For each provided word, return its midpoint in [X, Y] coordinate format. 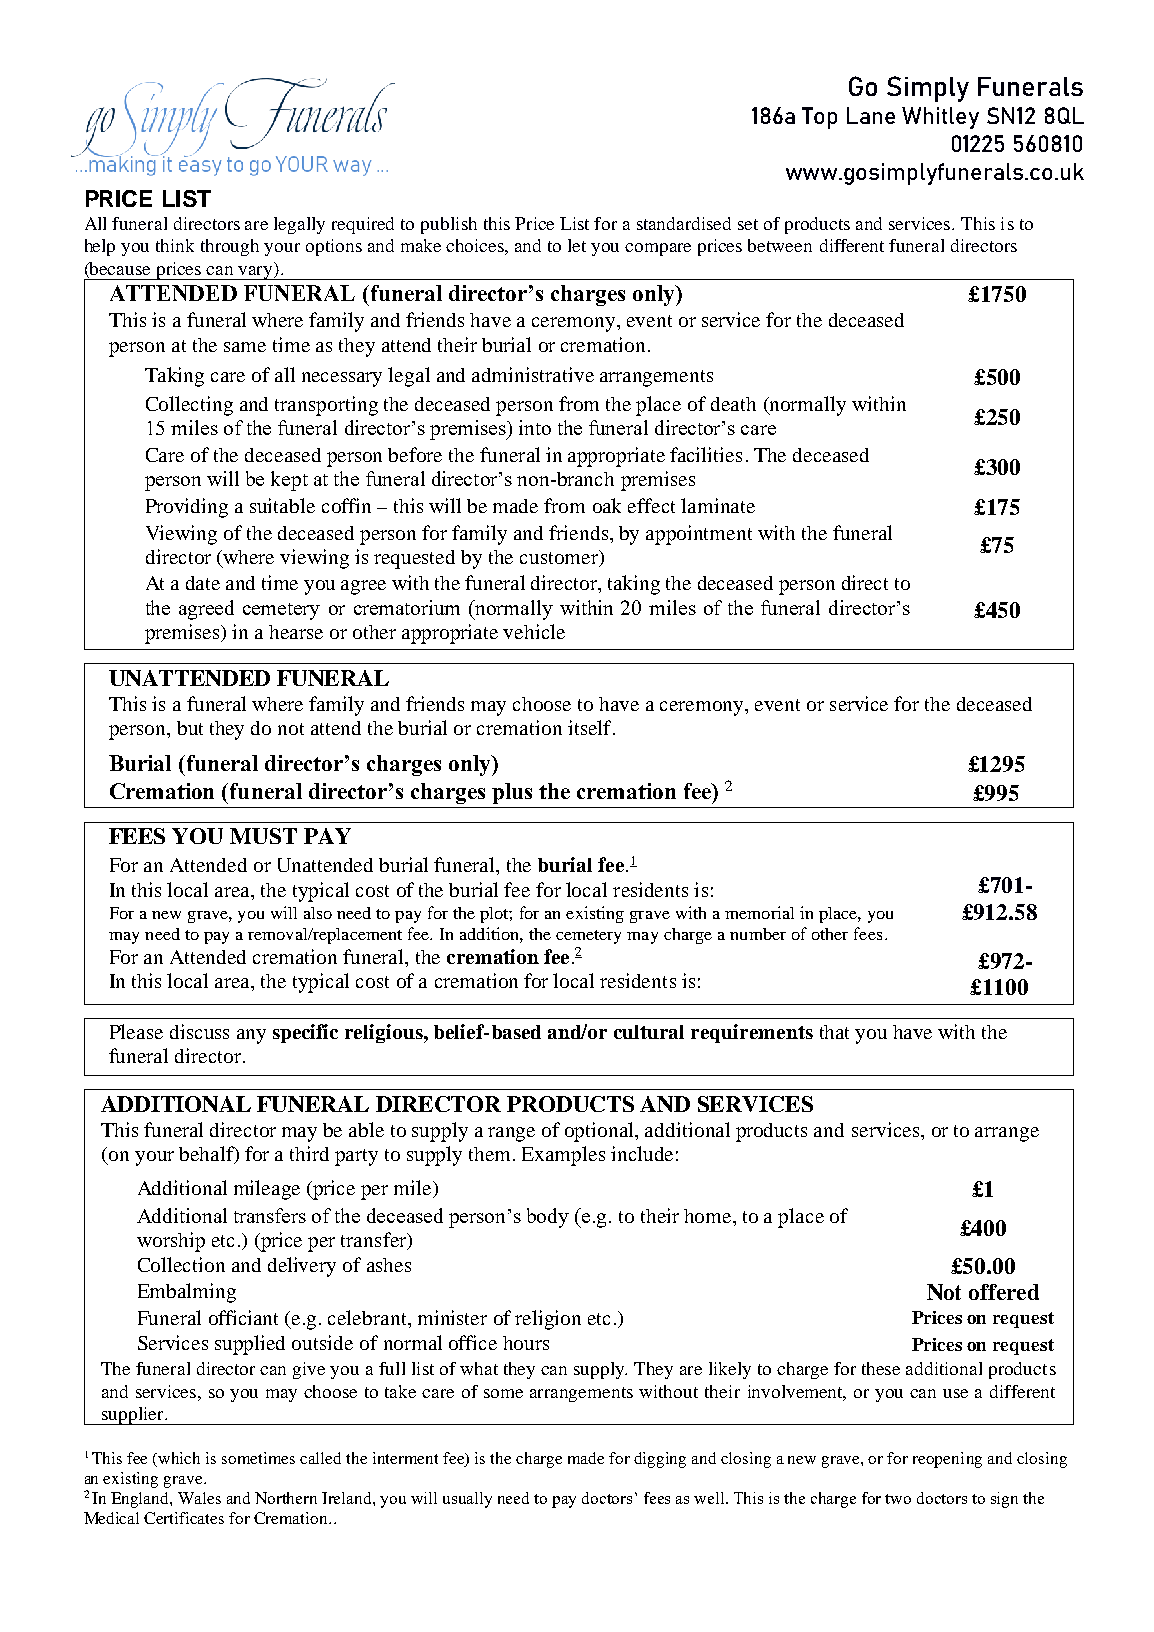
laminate [718, 505]
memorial [759, 912]
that [834, 1032]
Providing [187, 508]
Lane [871, 115]
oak [607, 505]
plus [512, 793]
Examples [563, 1156]
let [577, 245]
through [230, 247]
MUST [263, 836]
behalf [207, 1155]
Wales [199, 1498]
